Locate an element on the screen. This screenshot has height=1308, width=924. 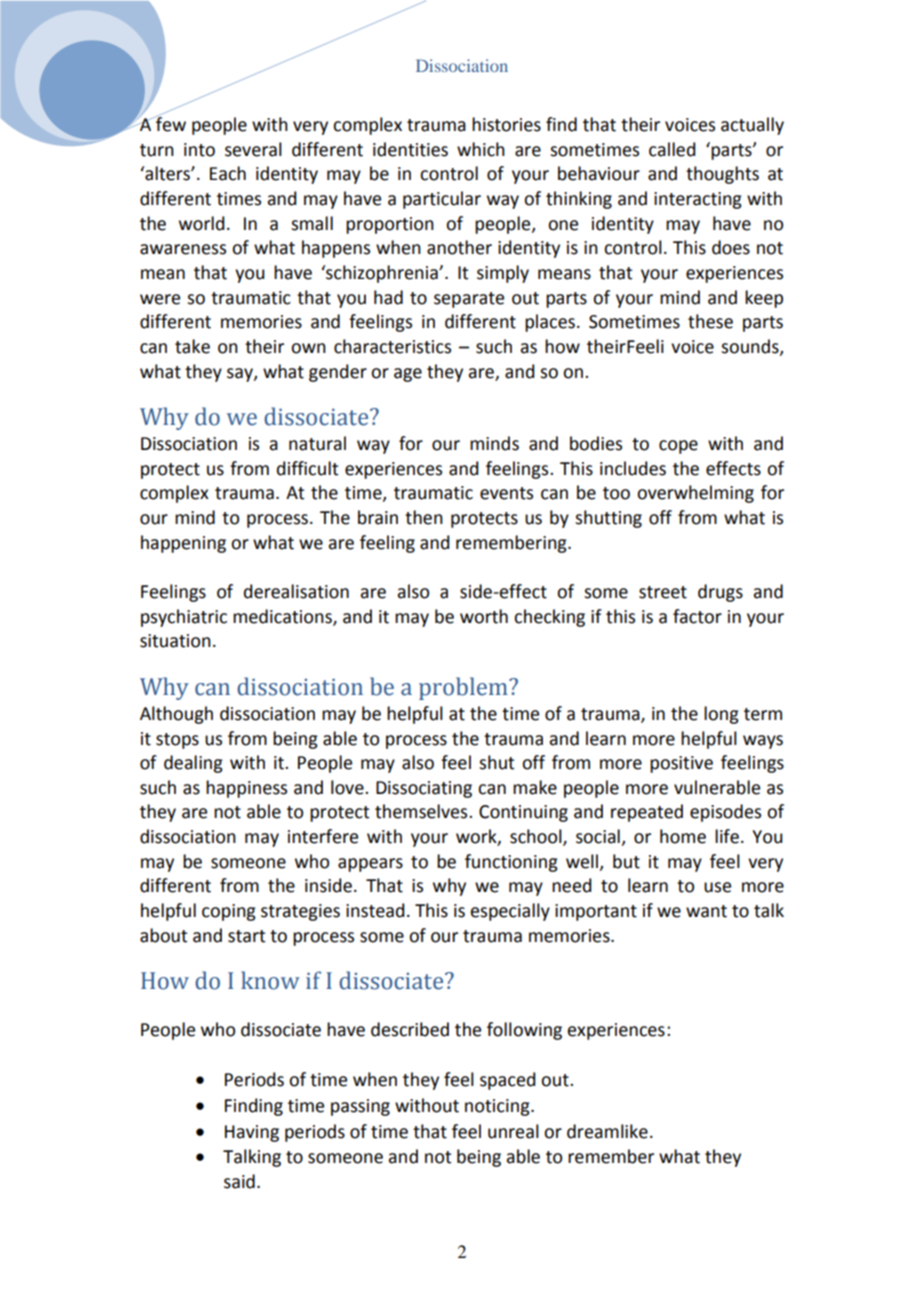
Each is located at coordinates (228, 173).
